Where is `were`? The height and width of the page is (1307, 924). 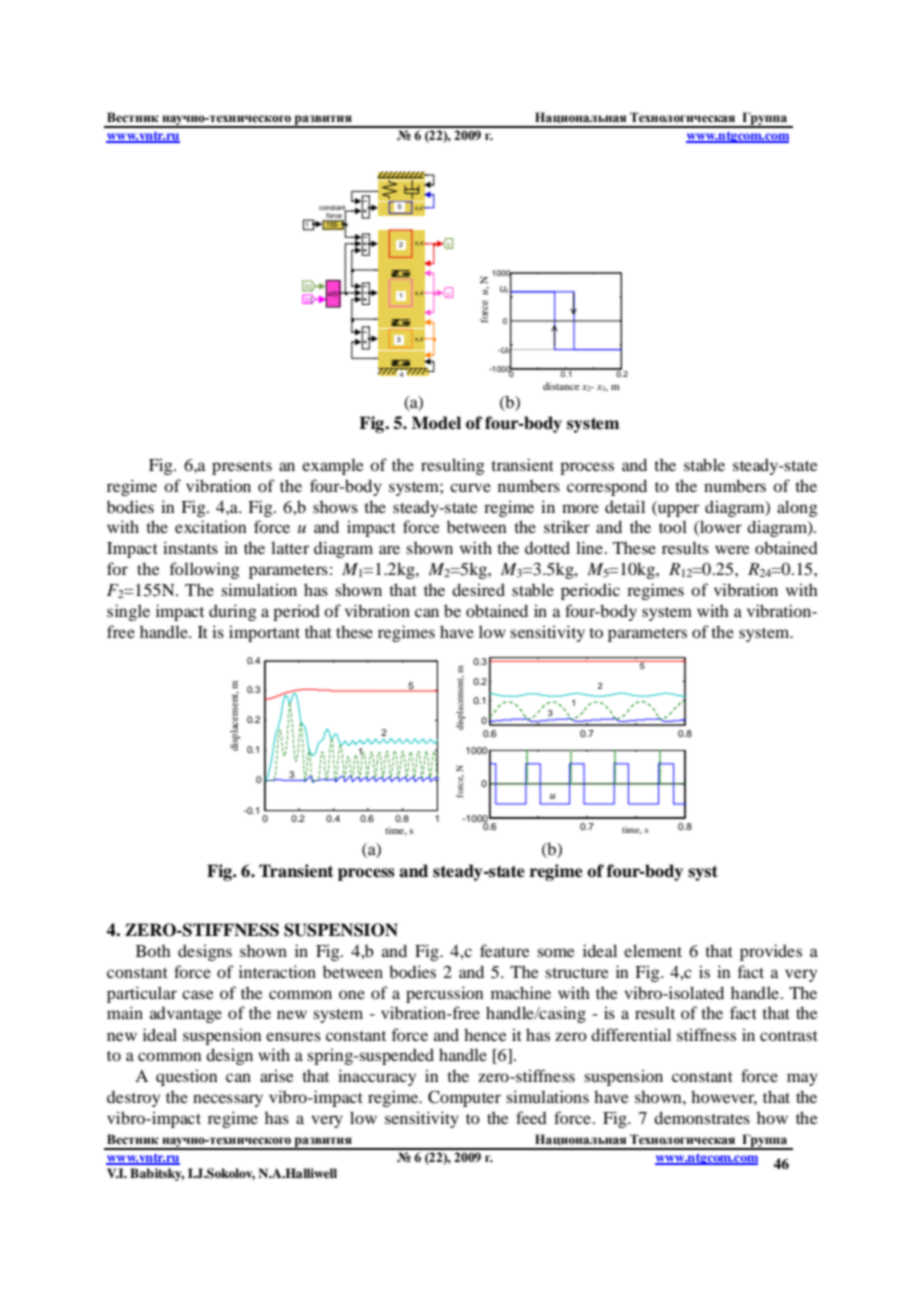 were is located at coordinates (732, 549).
